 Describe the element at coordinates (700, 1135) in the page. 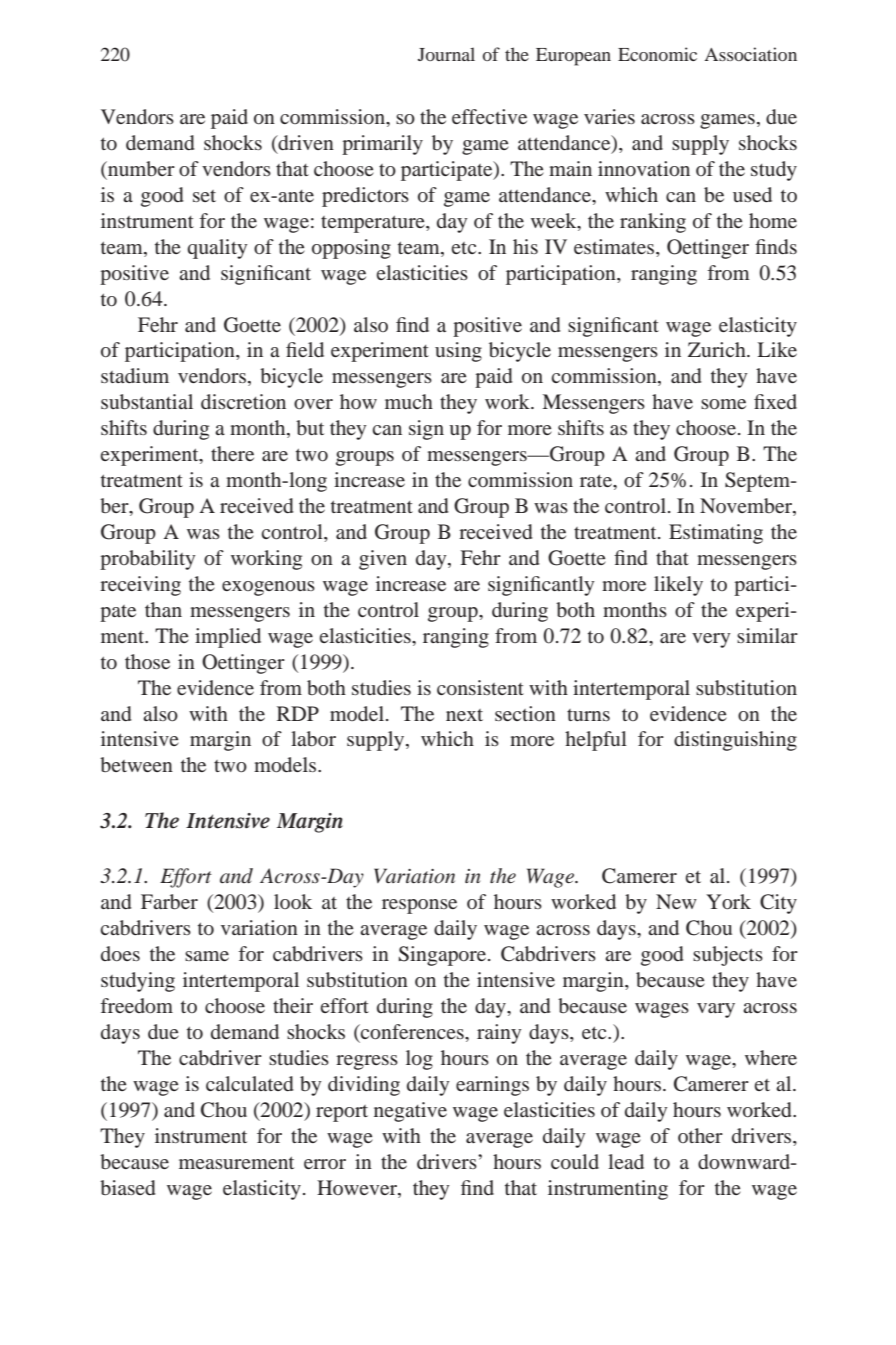

I see `other` at that location.
